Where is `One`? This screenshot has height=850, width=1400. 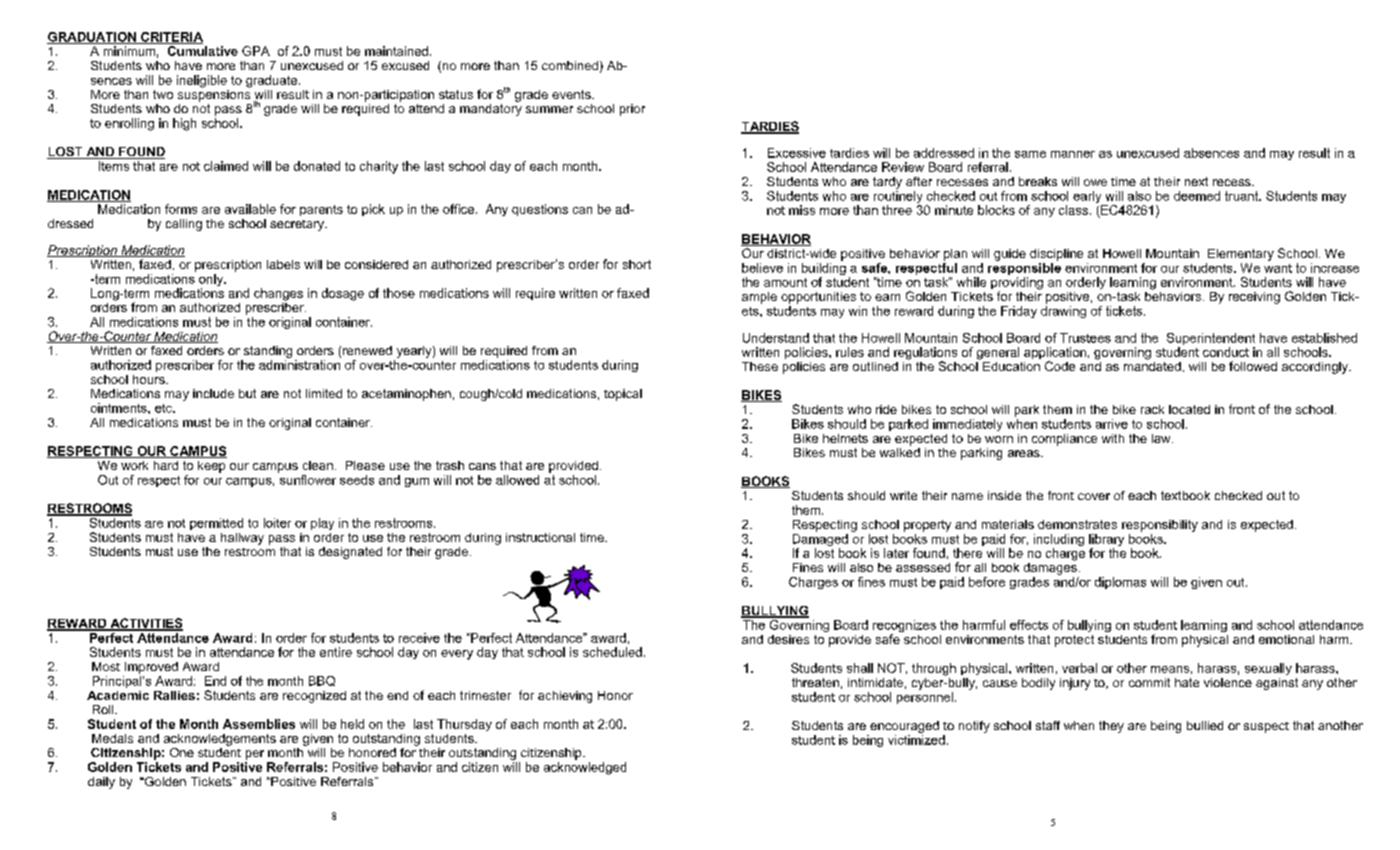
One is located at coordinates (182, 752).
